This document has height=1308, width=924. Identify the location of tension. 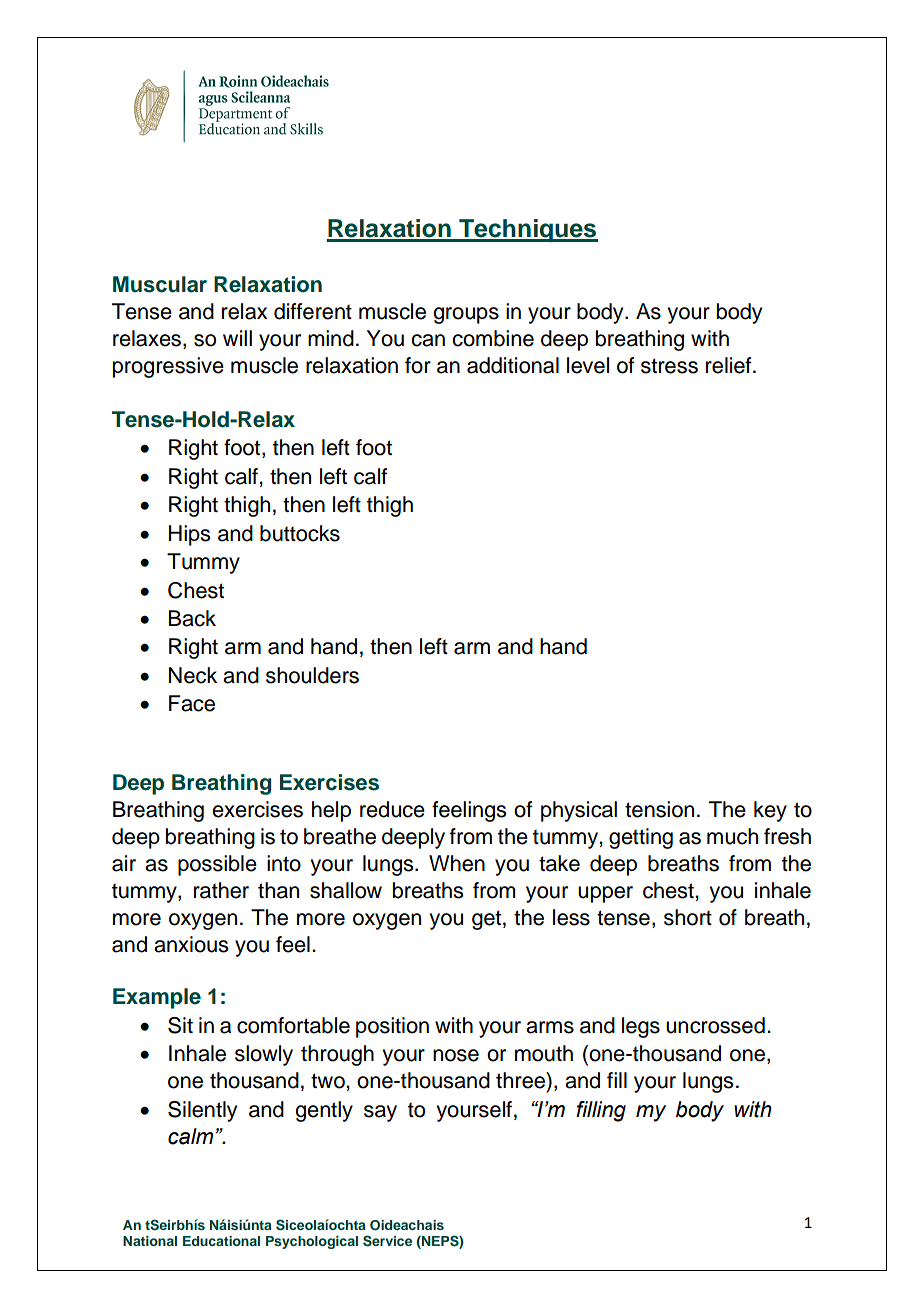
(659, 809).
